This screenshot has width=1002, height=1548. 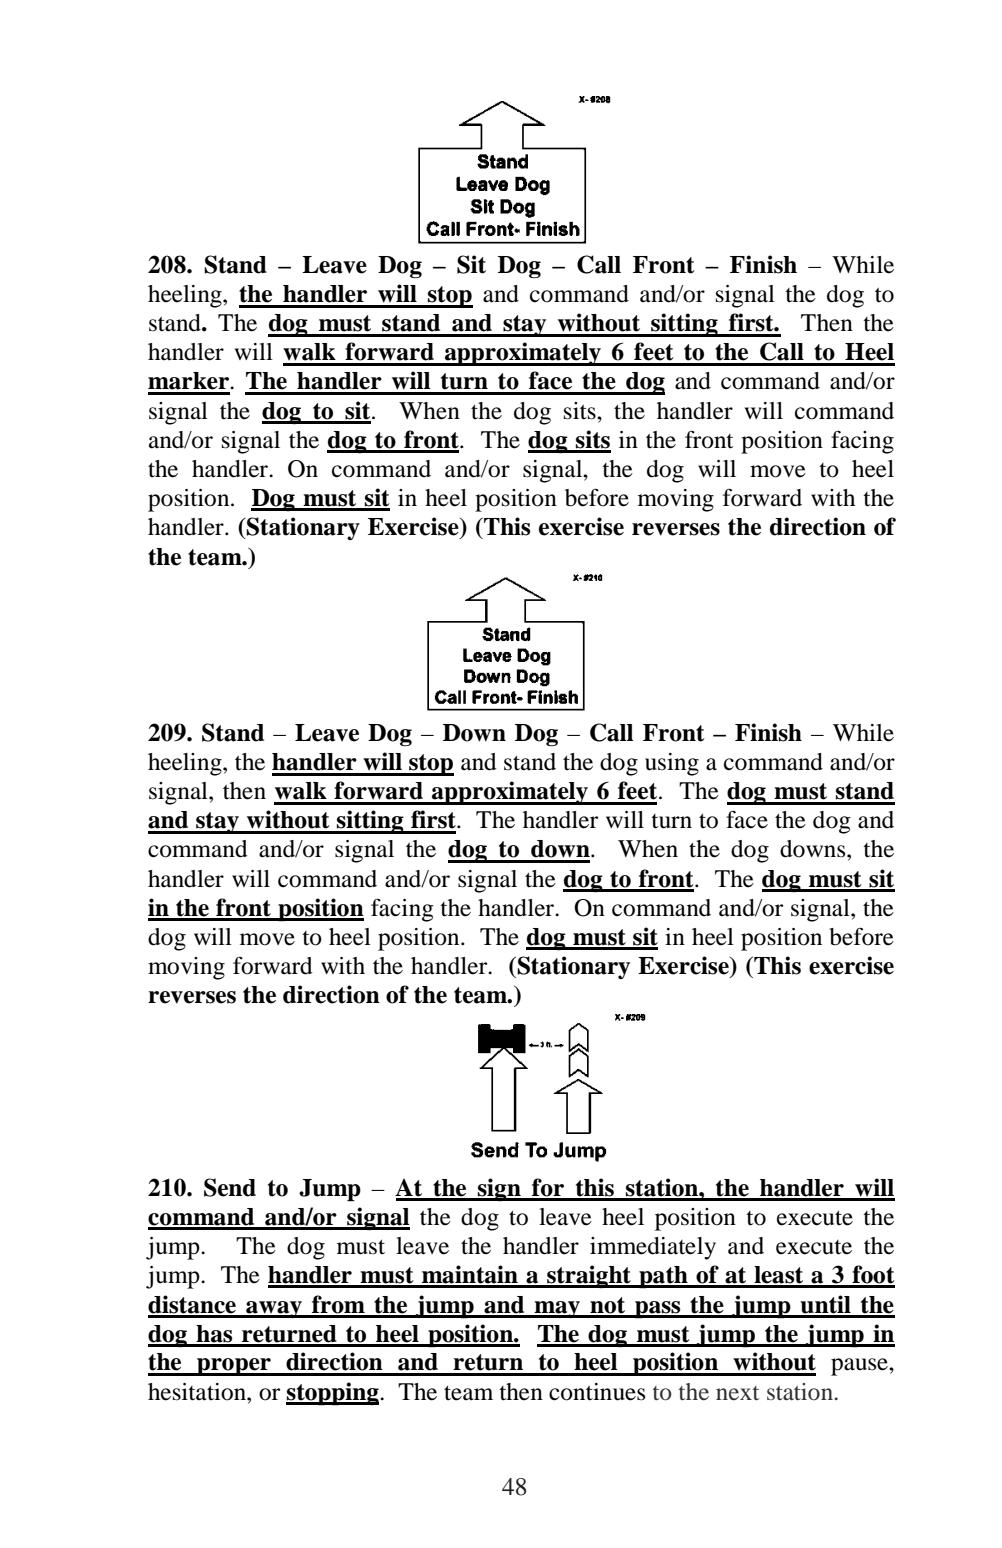 What do you see at coordinates (737, 1393) in the screenshot?
I see `next` at bounding box center [737, 1393].
